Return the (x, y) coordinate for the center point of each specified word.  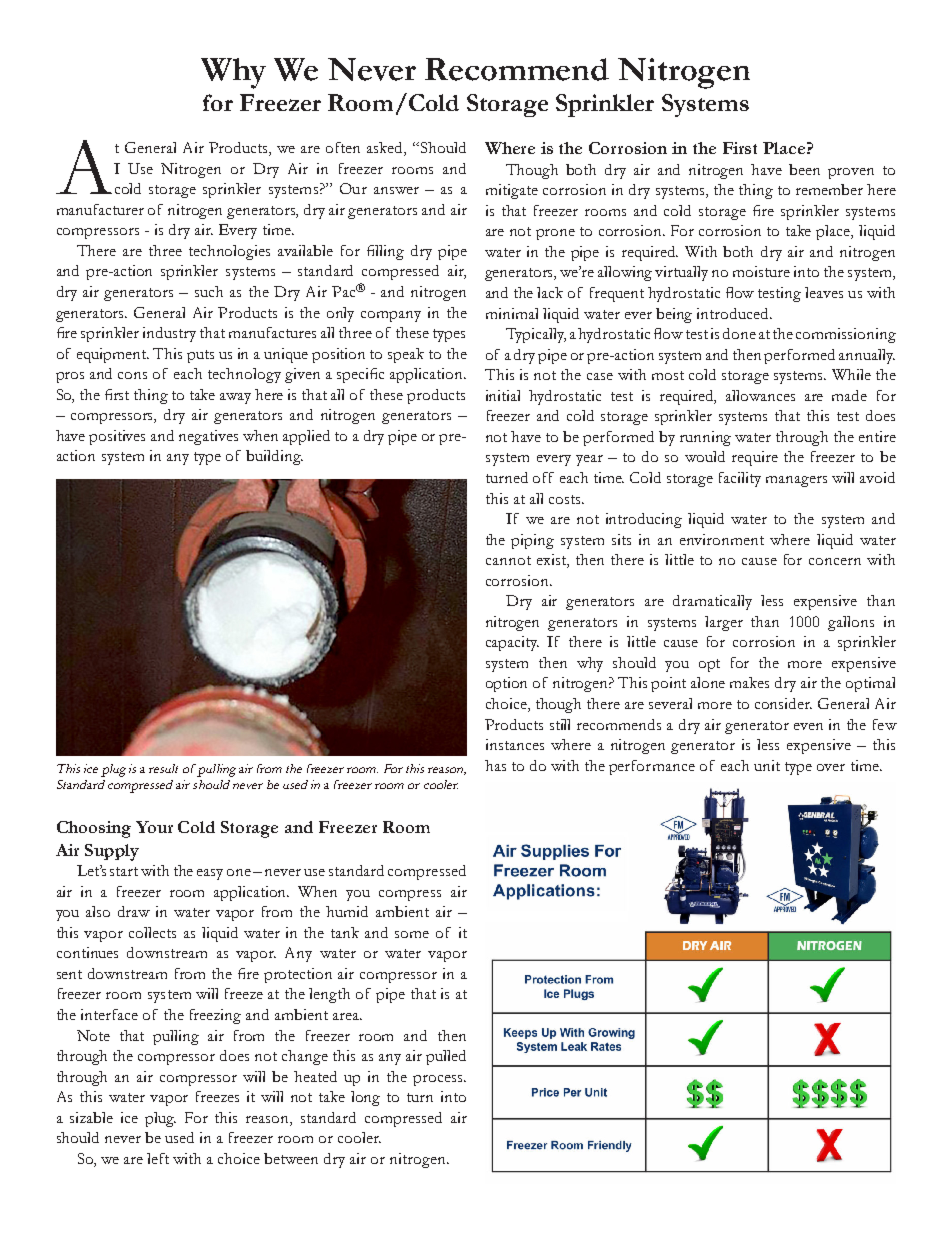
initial (503, 395)
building (274, 457)
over (831, 767)
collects (152, 932)
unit (767, 765)
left (158, 1158)
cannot (508, 560)
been (804, 169)
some (412, 934)
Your (154, 827)
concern (835, 561)
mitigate (512, 191)
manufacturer (100, 209)
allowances (760, 395)
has (495, 765)
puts (200, 356)
